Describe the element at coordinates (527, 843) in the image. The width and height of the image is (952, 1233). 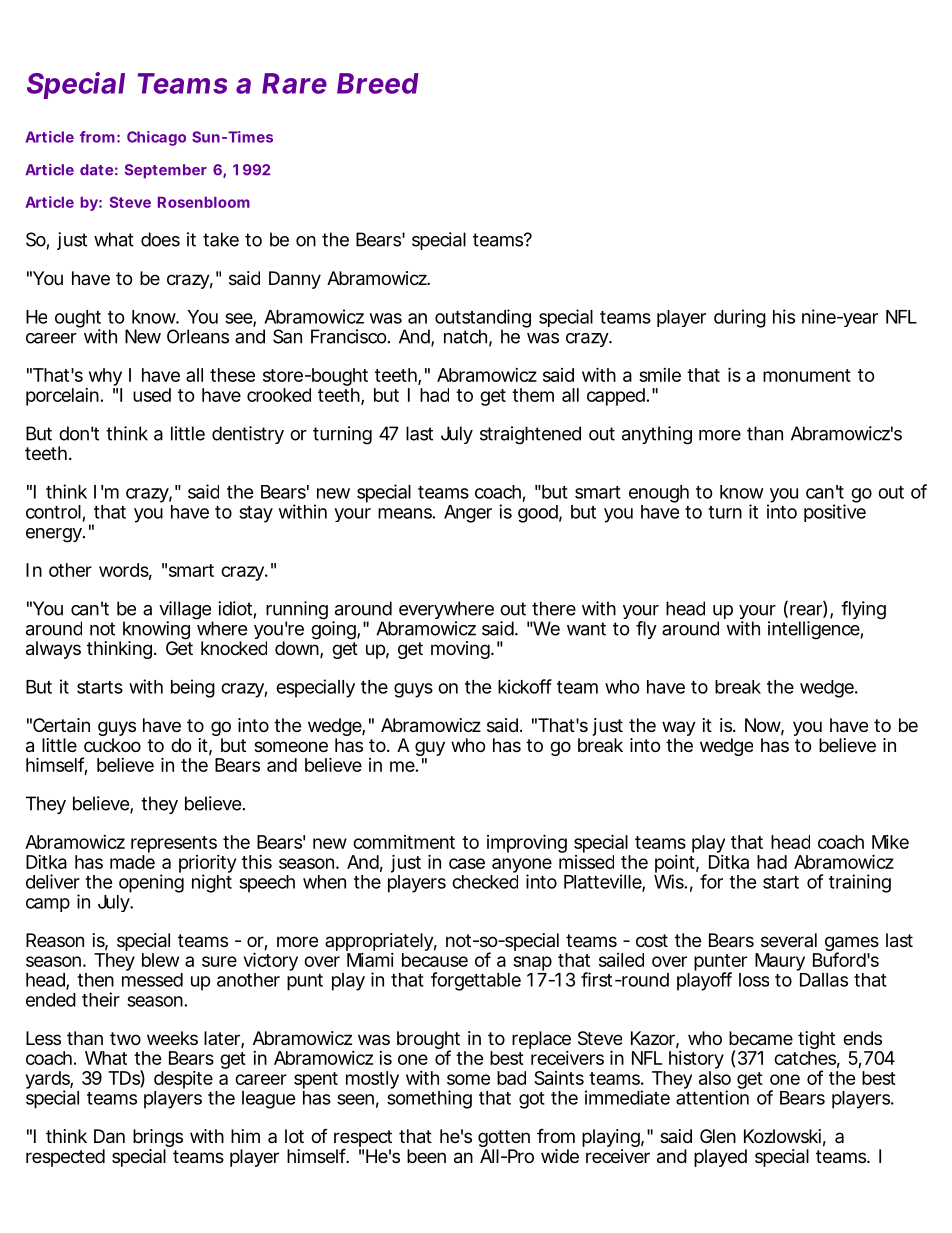
I see `improving` at that location.
